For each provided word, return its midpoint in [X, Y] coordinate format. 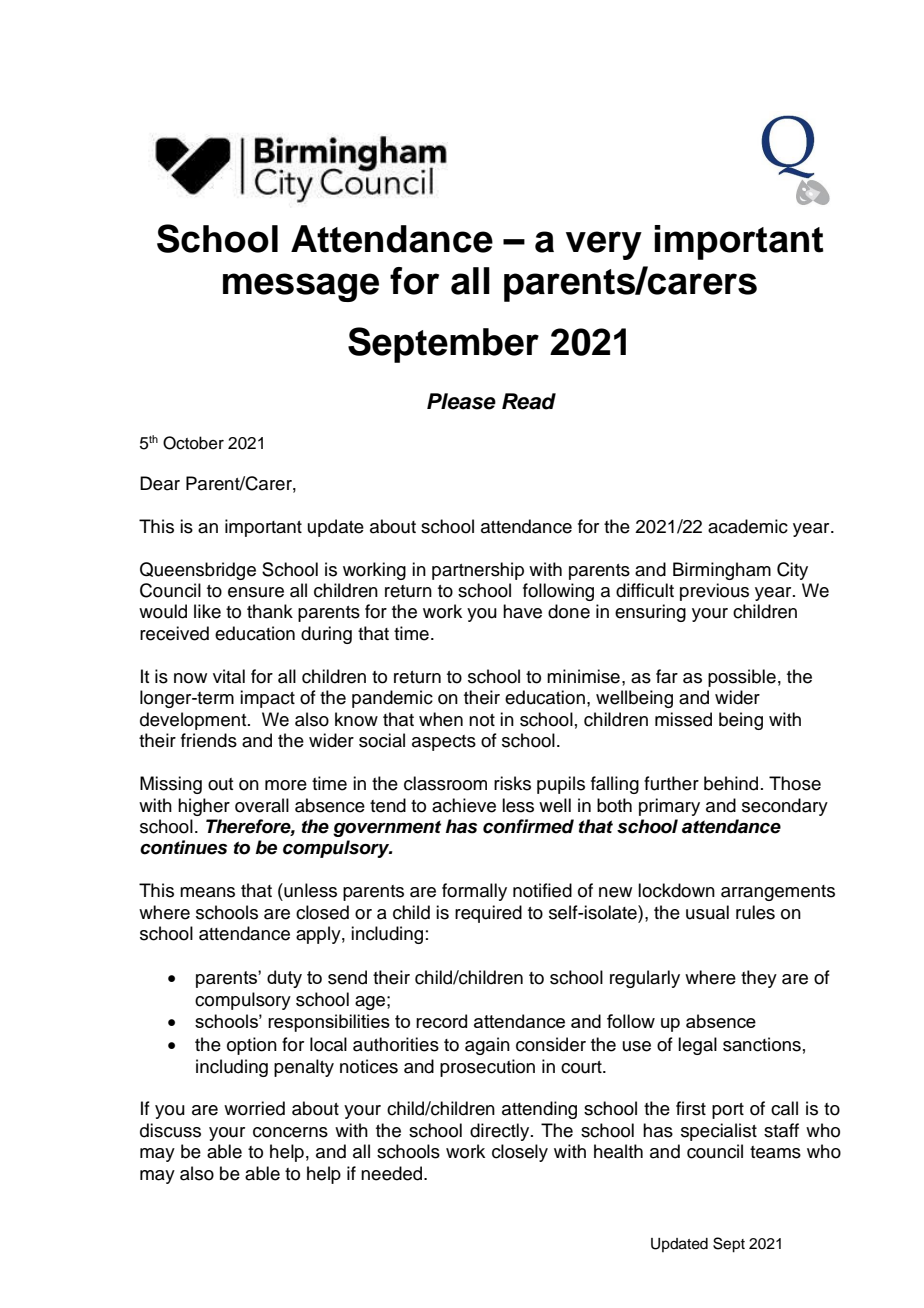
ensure [256, 592]
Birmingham [722, 571]
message [301, 287]
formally [474, 892]
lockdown [676, 890]
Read [529, 401]
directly [501, 1132]
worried [254, 1108]
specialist [719, 1132]
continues [183, 847]
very [604, 245]
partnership [478, 571]
